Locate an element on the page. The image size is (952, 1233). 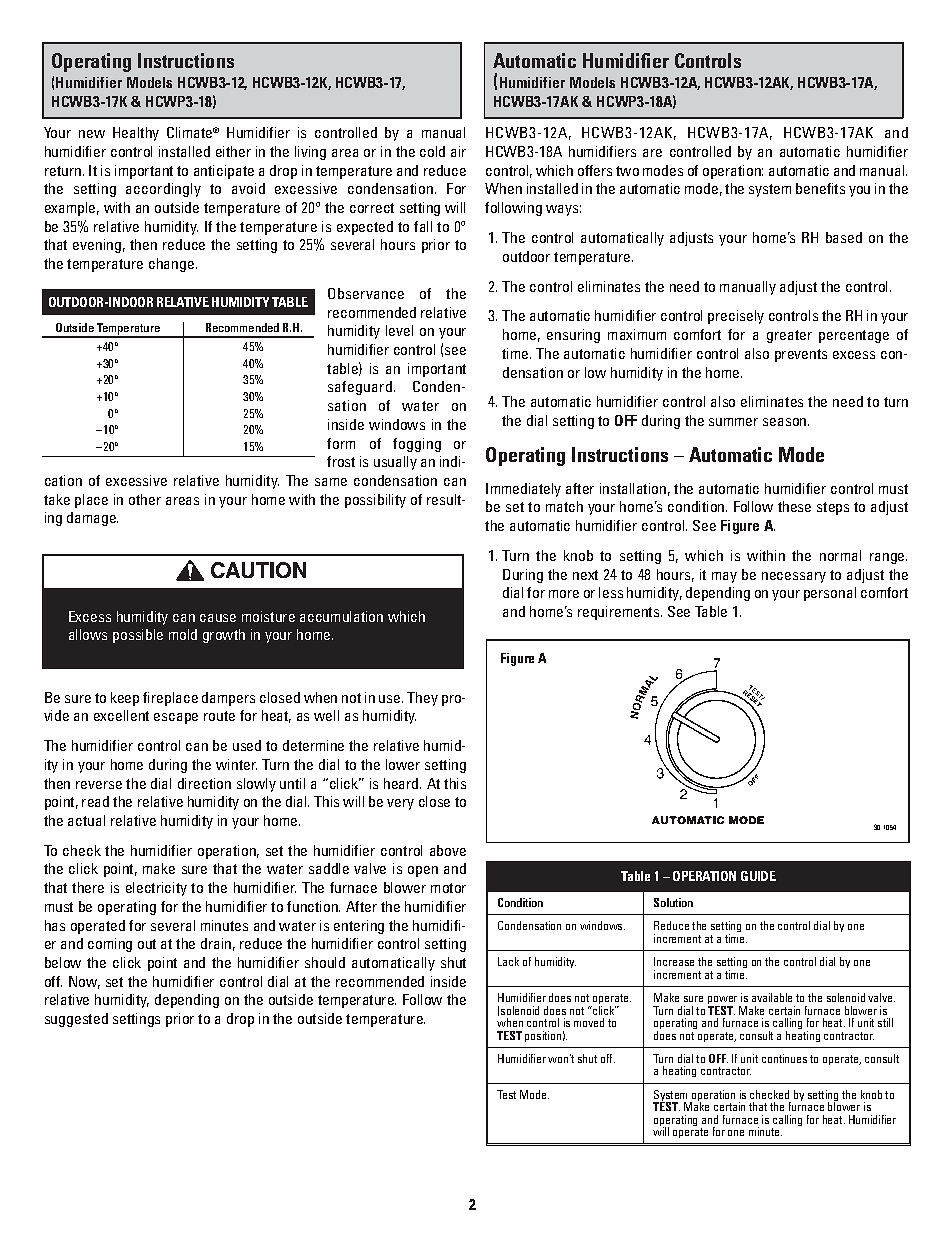
accordingly is located at coordinates (163, 190).
